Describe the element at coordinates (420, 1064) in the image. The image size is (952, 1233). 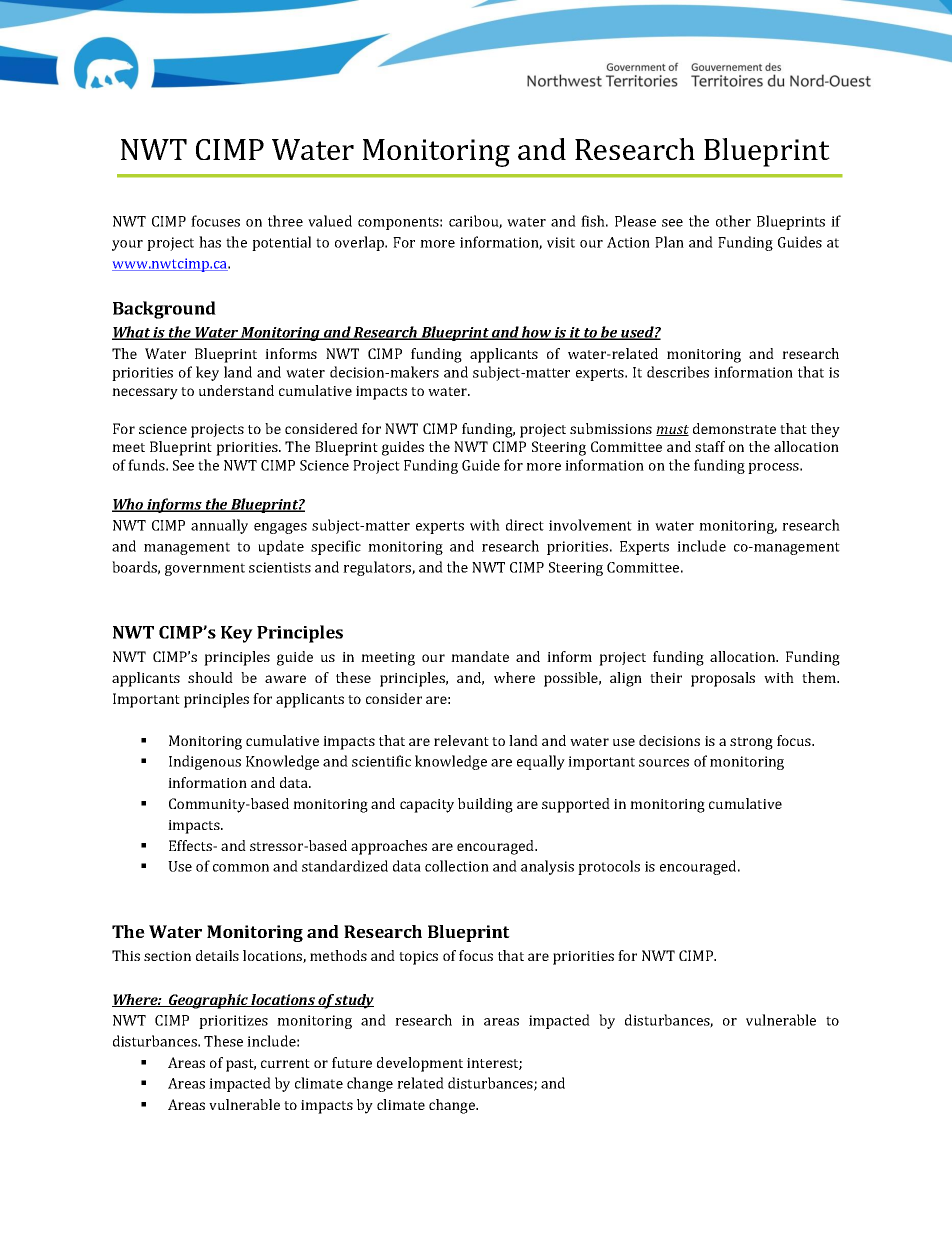
I see `development` at that location.
